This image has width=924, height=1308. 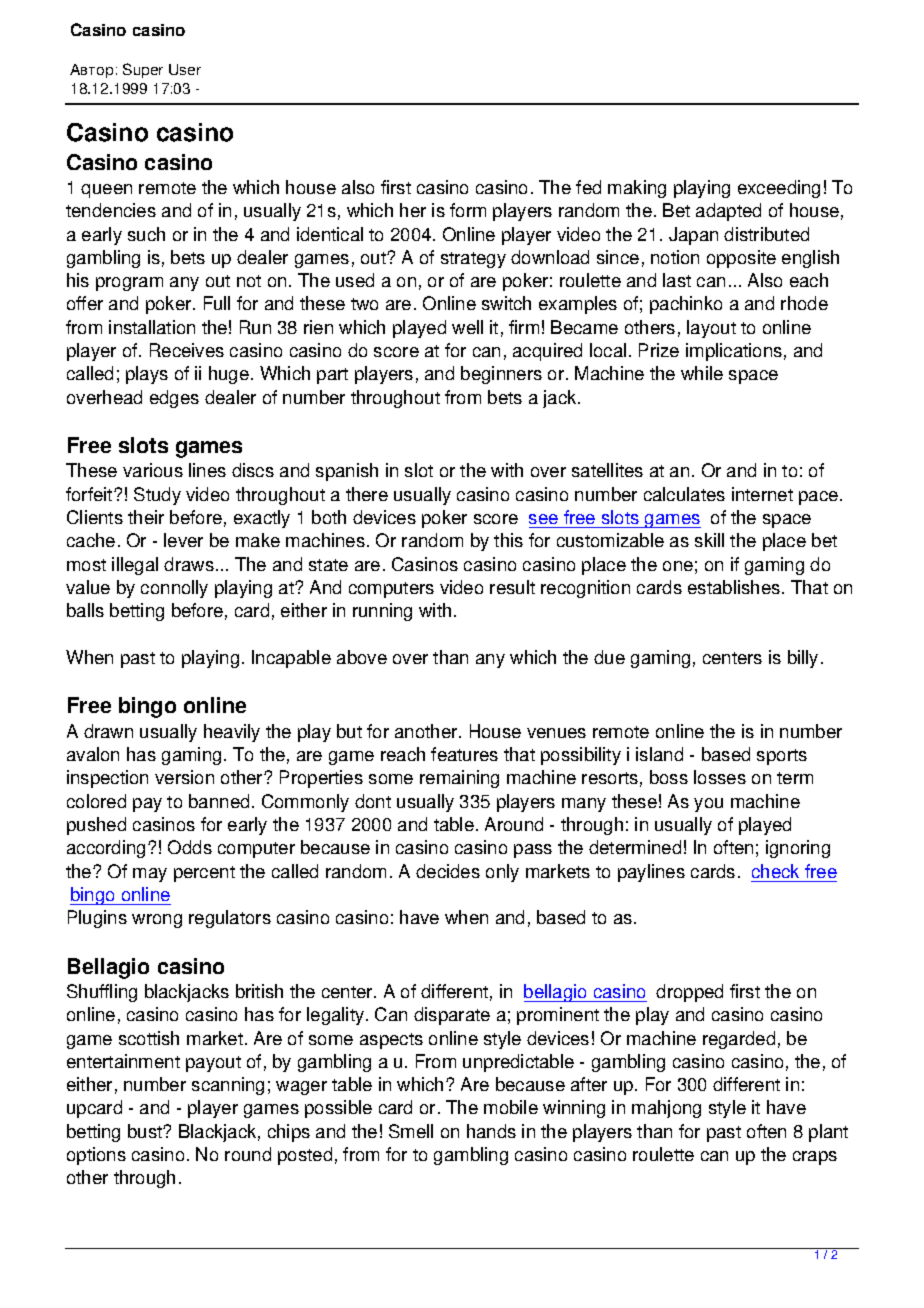 What do you see at coordinates (228, 1086) in the image?
I see `scanning` at bounding box center [228, 1086].
